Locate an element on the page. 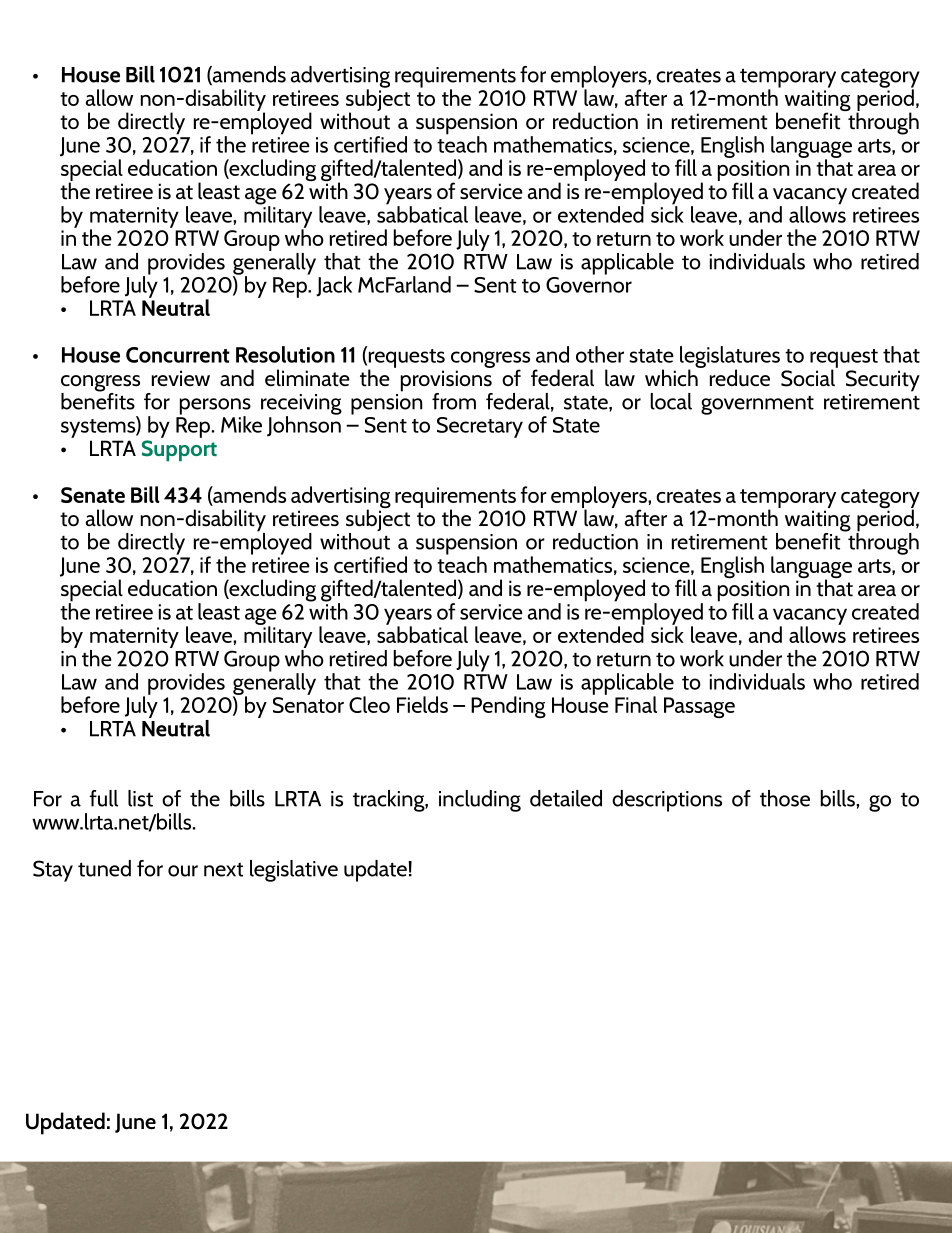 The image size is (952, 1233). Senate is located at coordinates (93, 495).
